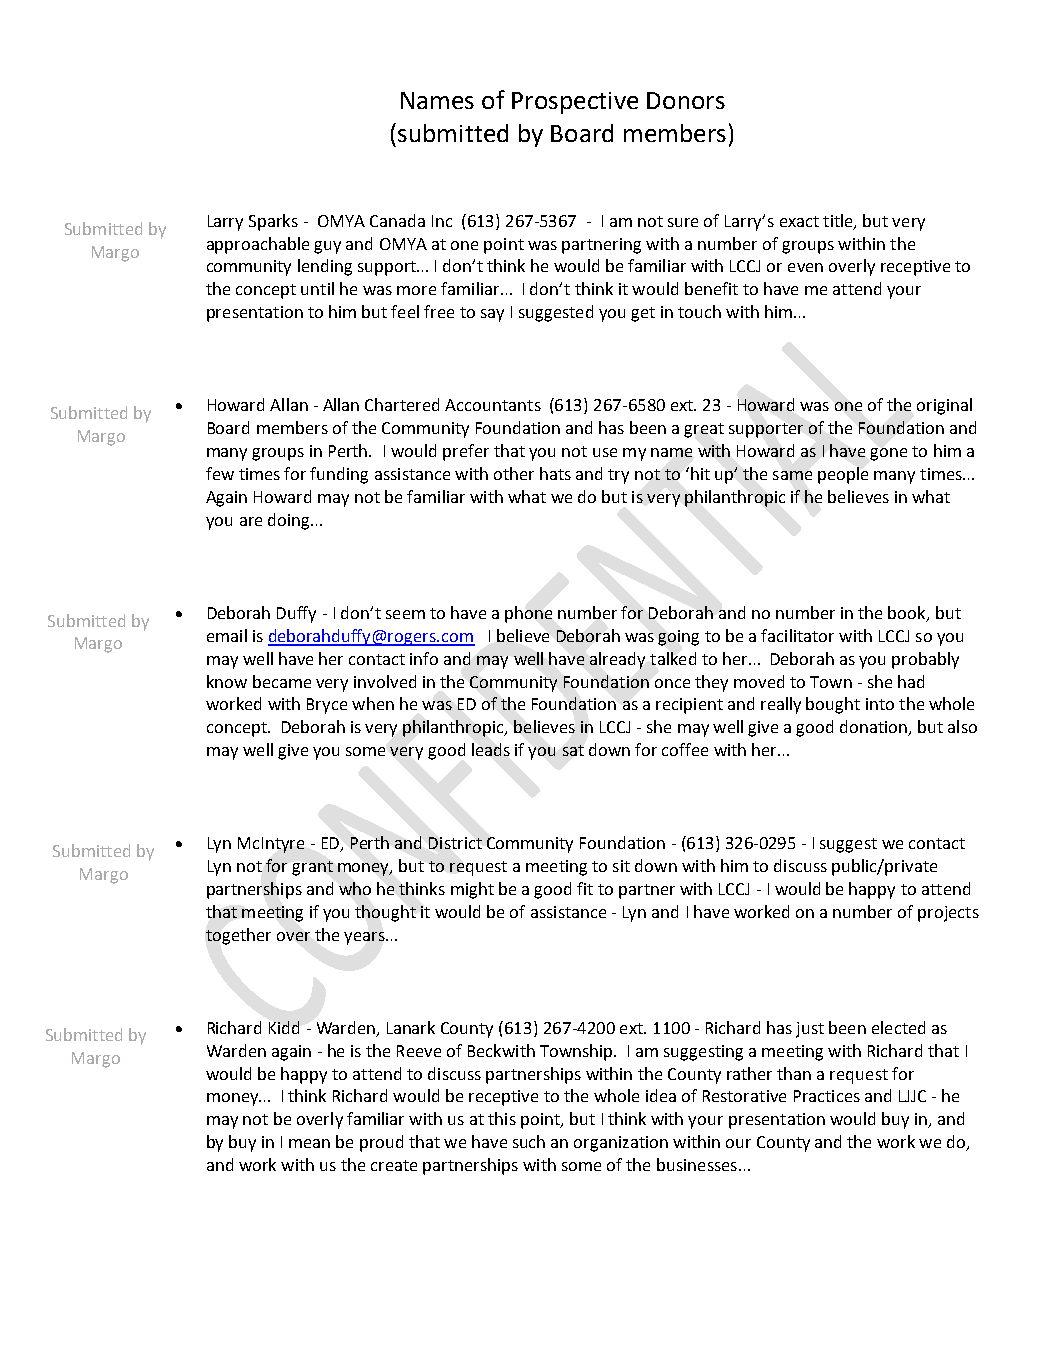 This document has width=1041, height=1347. Describe the element at coordinates (839, 222) in the document. I see `title` at that location.
